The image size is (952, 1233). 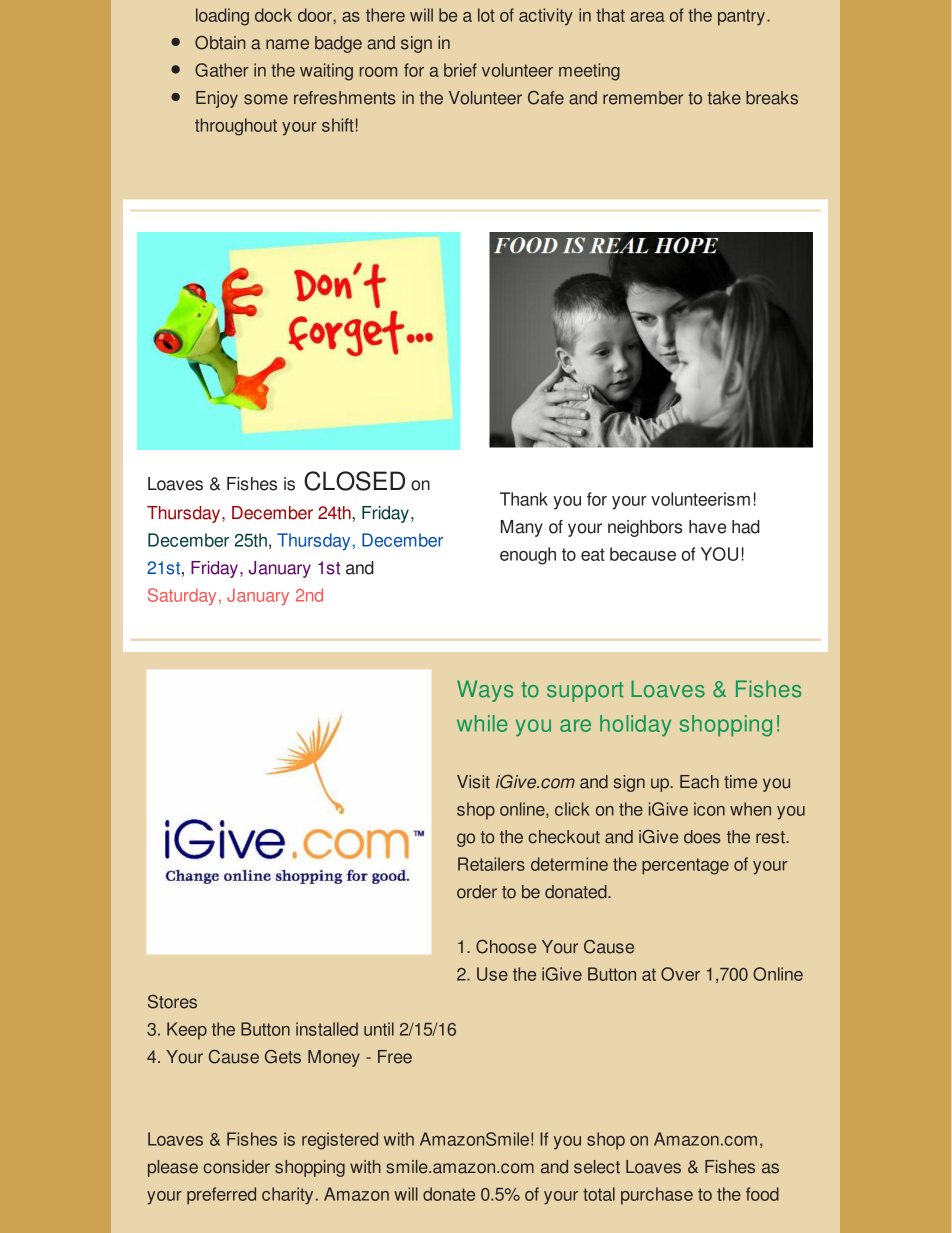 What do you see at coordinates (354, 481) in the screenshot?
I see `CLOSED` at bounding box center [354, 481].
